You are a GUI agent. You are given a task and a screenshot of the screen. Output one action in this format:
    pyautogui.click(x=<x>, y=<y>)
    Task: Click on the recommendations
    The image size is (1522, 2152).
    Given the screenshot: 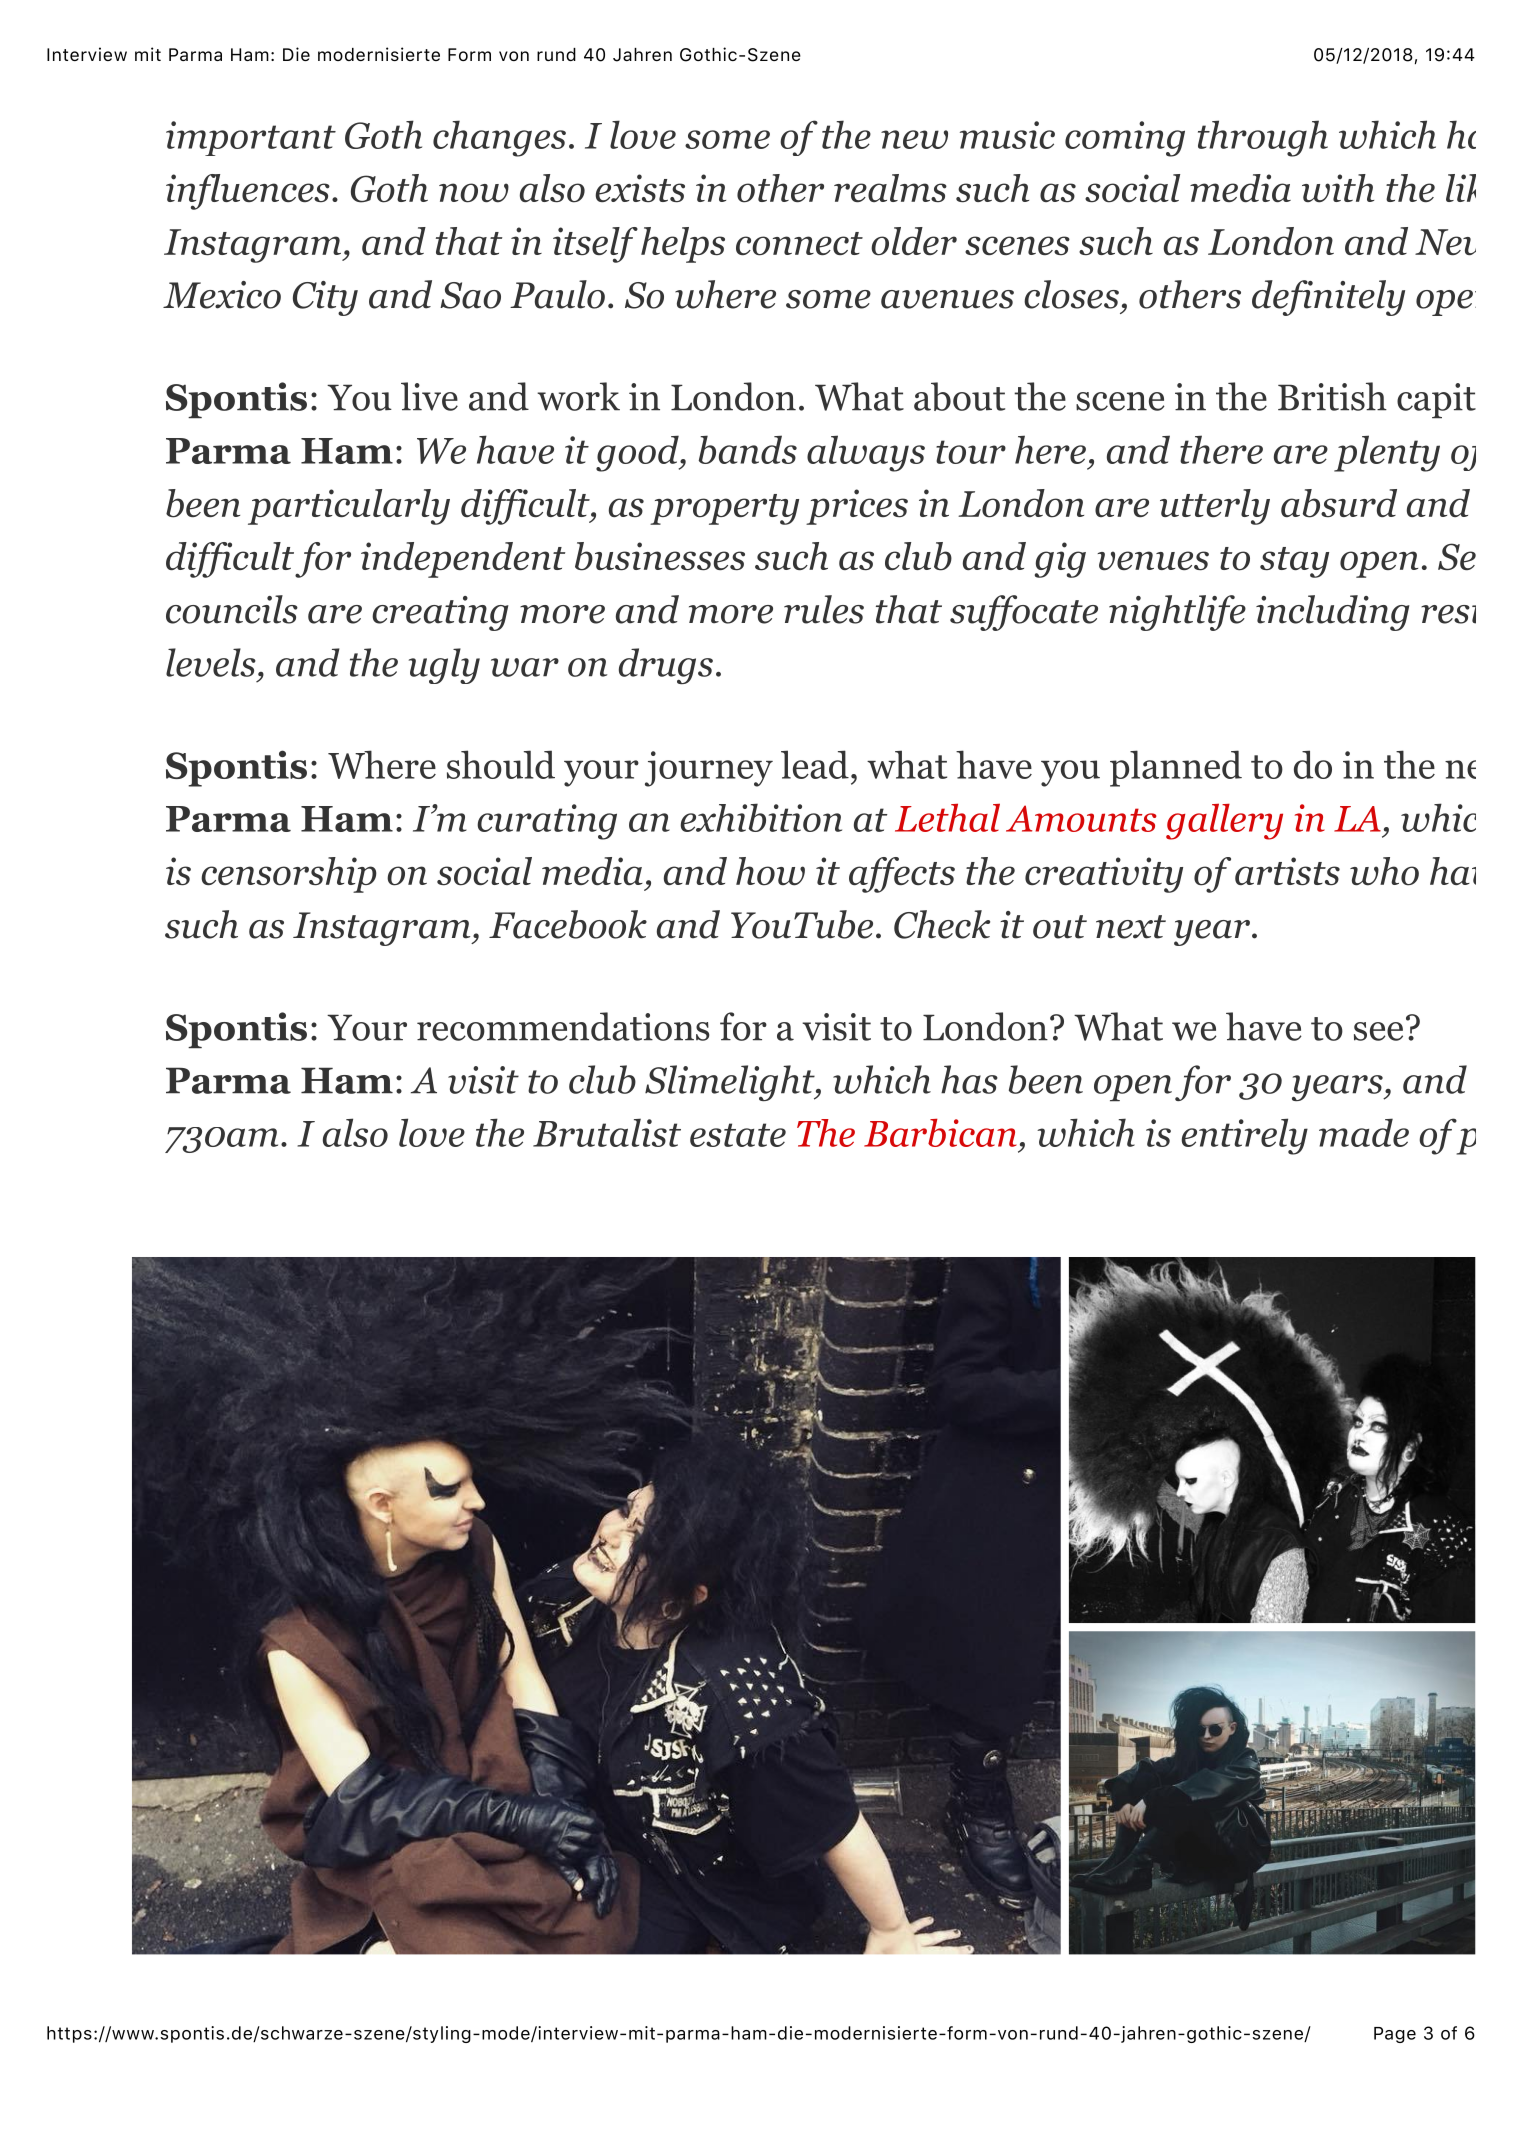 What is the action you would take?
    pyautogui.click(x=563, y=1026)
